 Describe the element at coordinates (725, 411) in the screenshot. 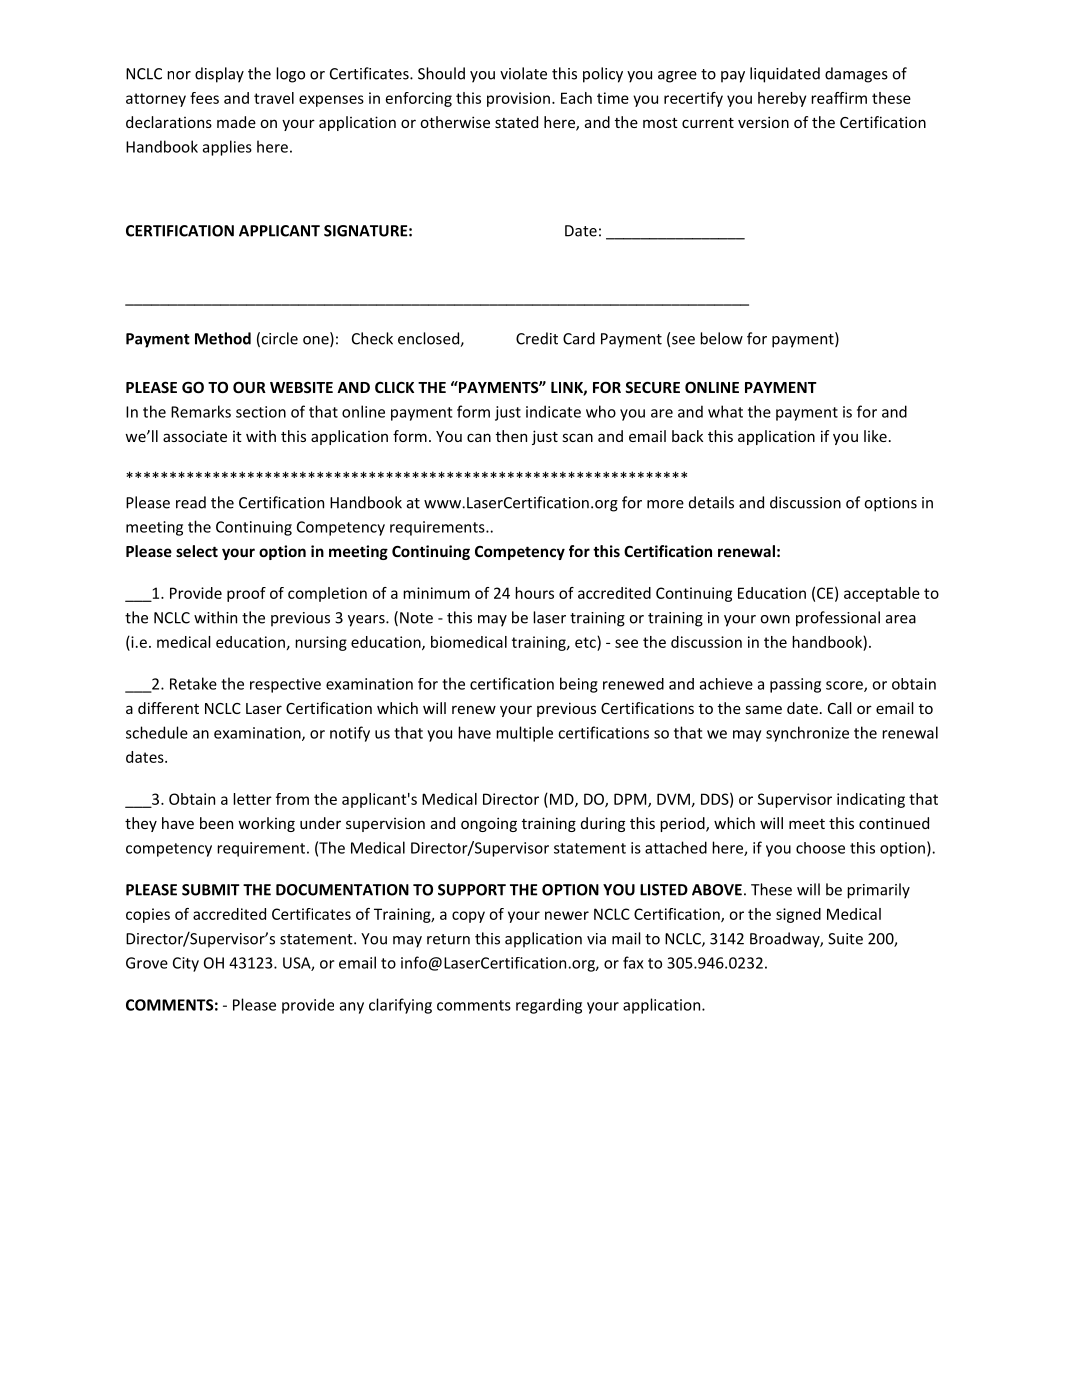

I see `what` at that location.
